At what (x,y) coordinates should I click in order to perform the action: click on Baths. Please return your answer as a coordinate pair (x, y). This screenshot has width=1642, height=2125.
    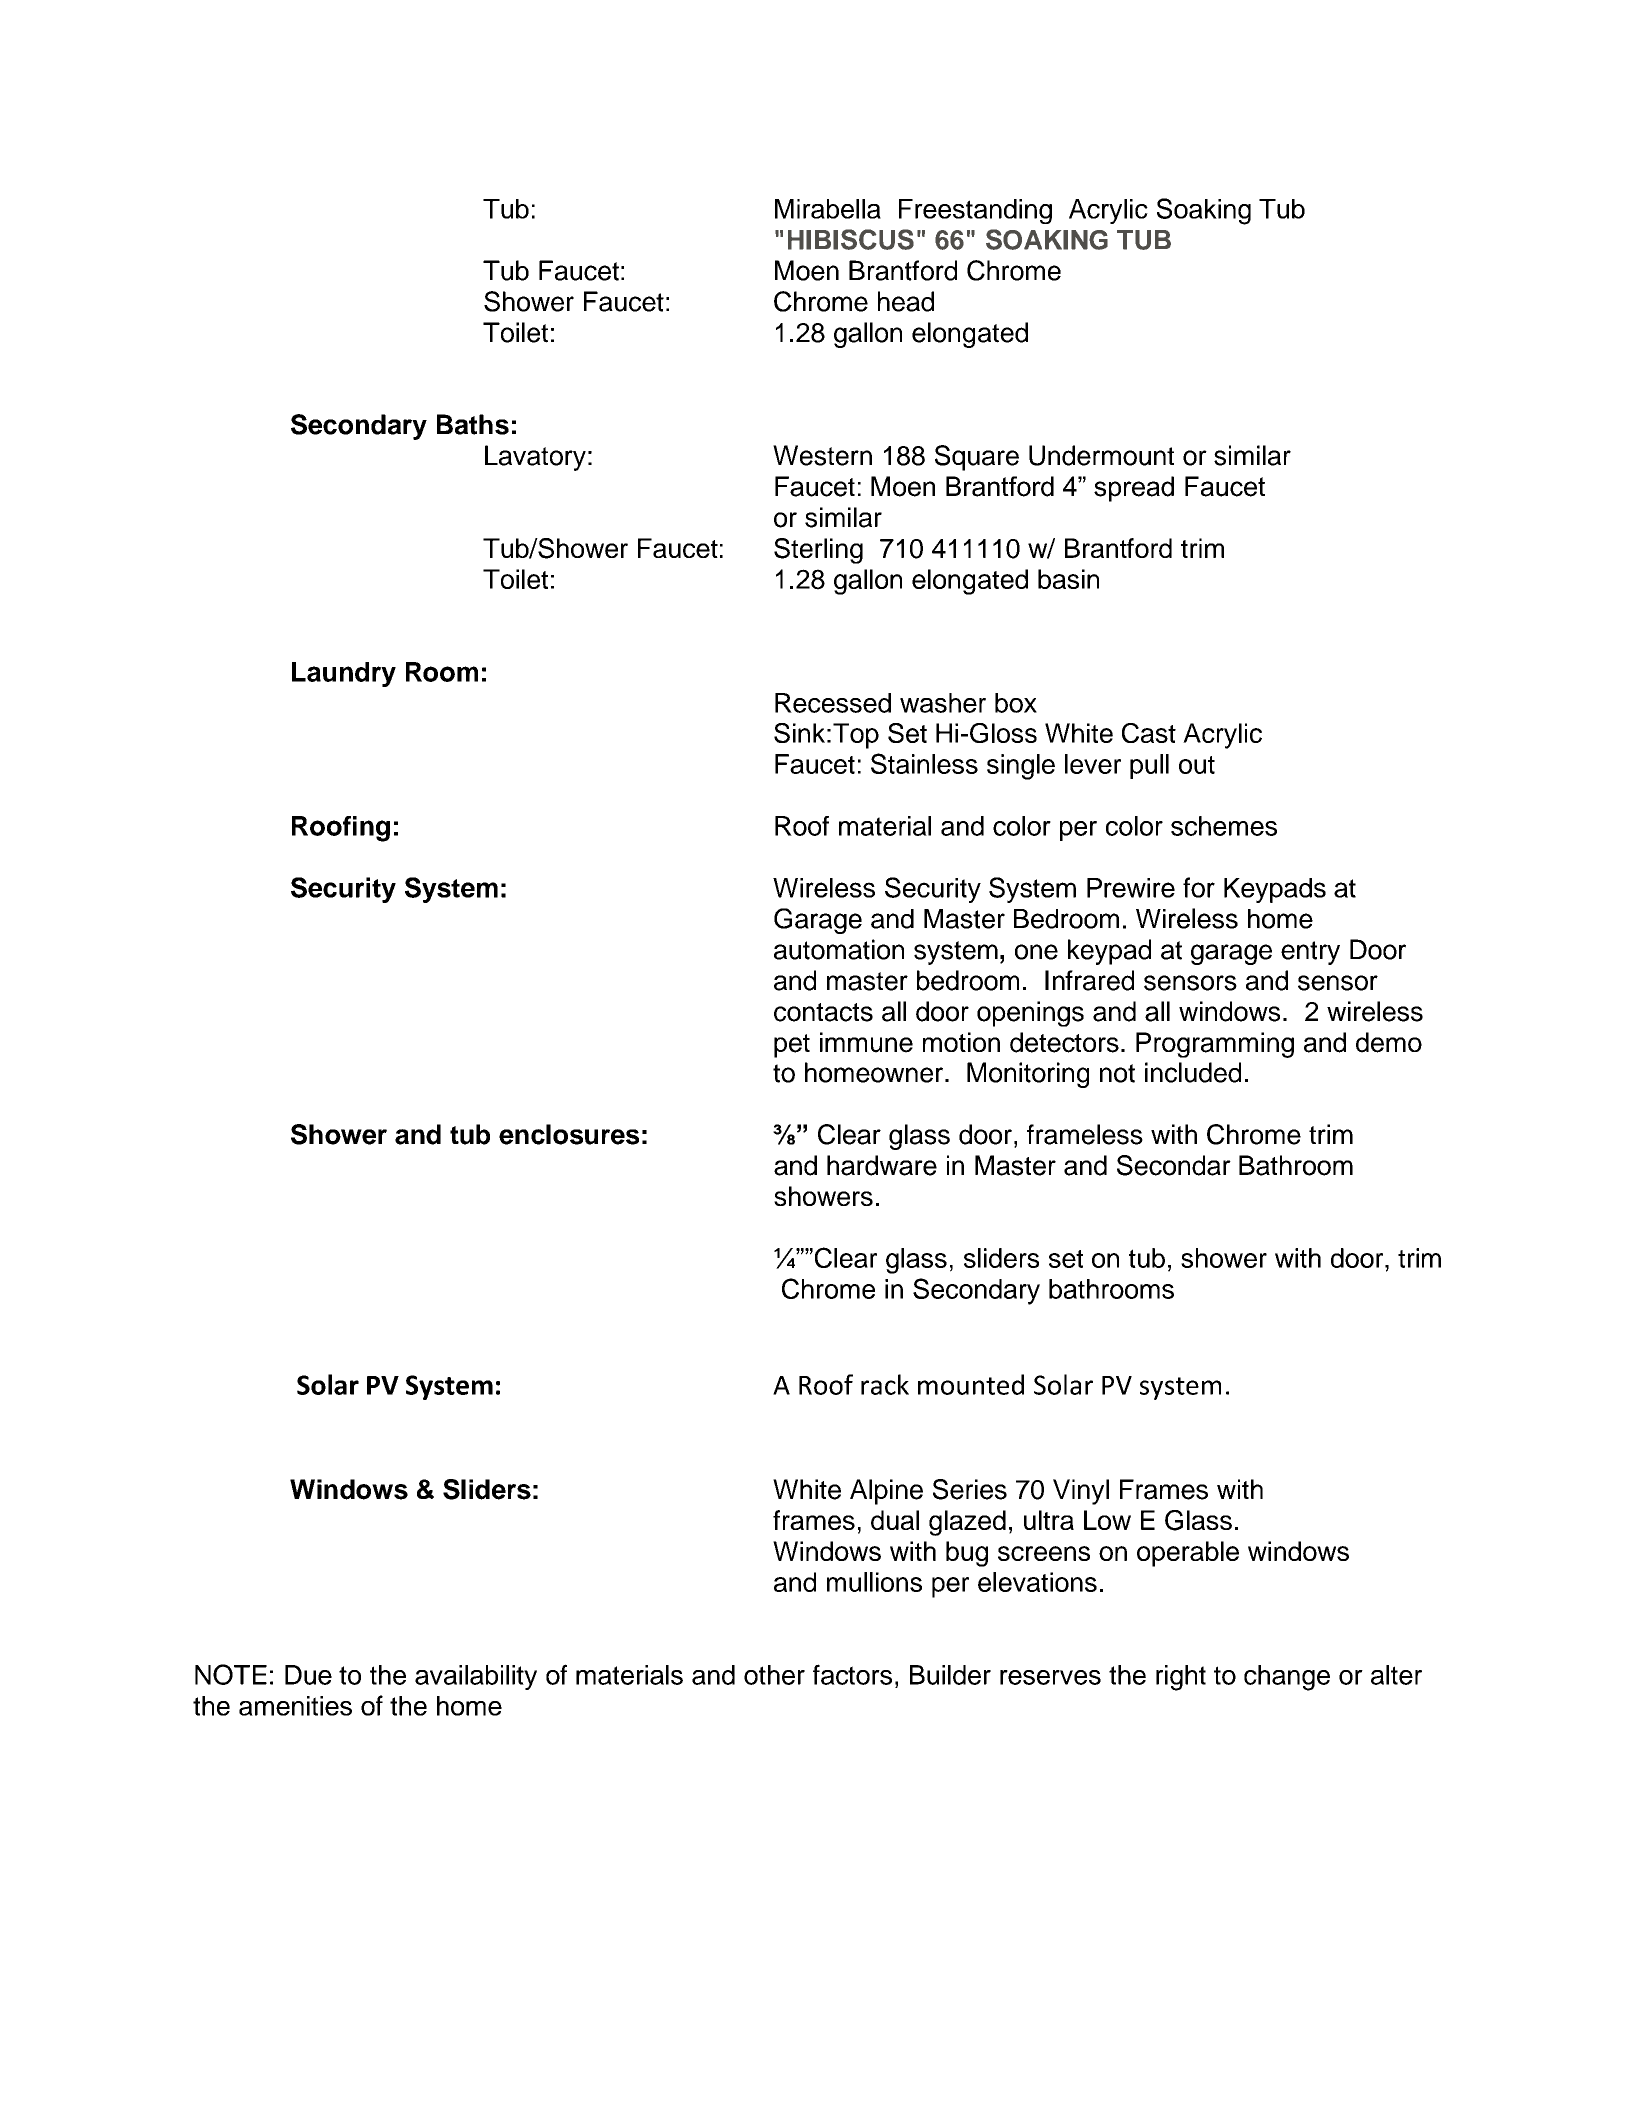
    Looking at the image, I should click on (473, 424).
